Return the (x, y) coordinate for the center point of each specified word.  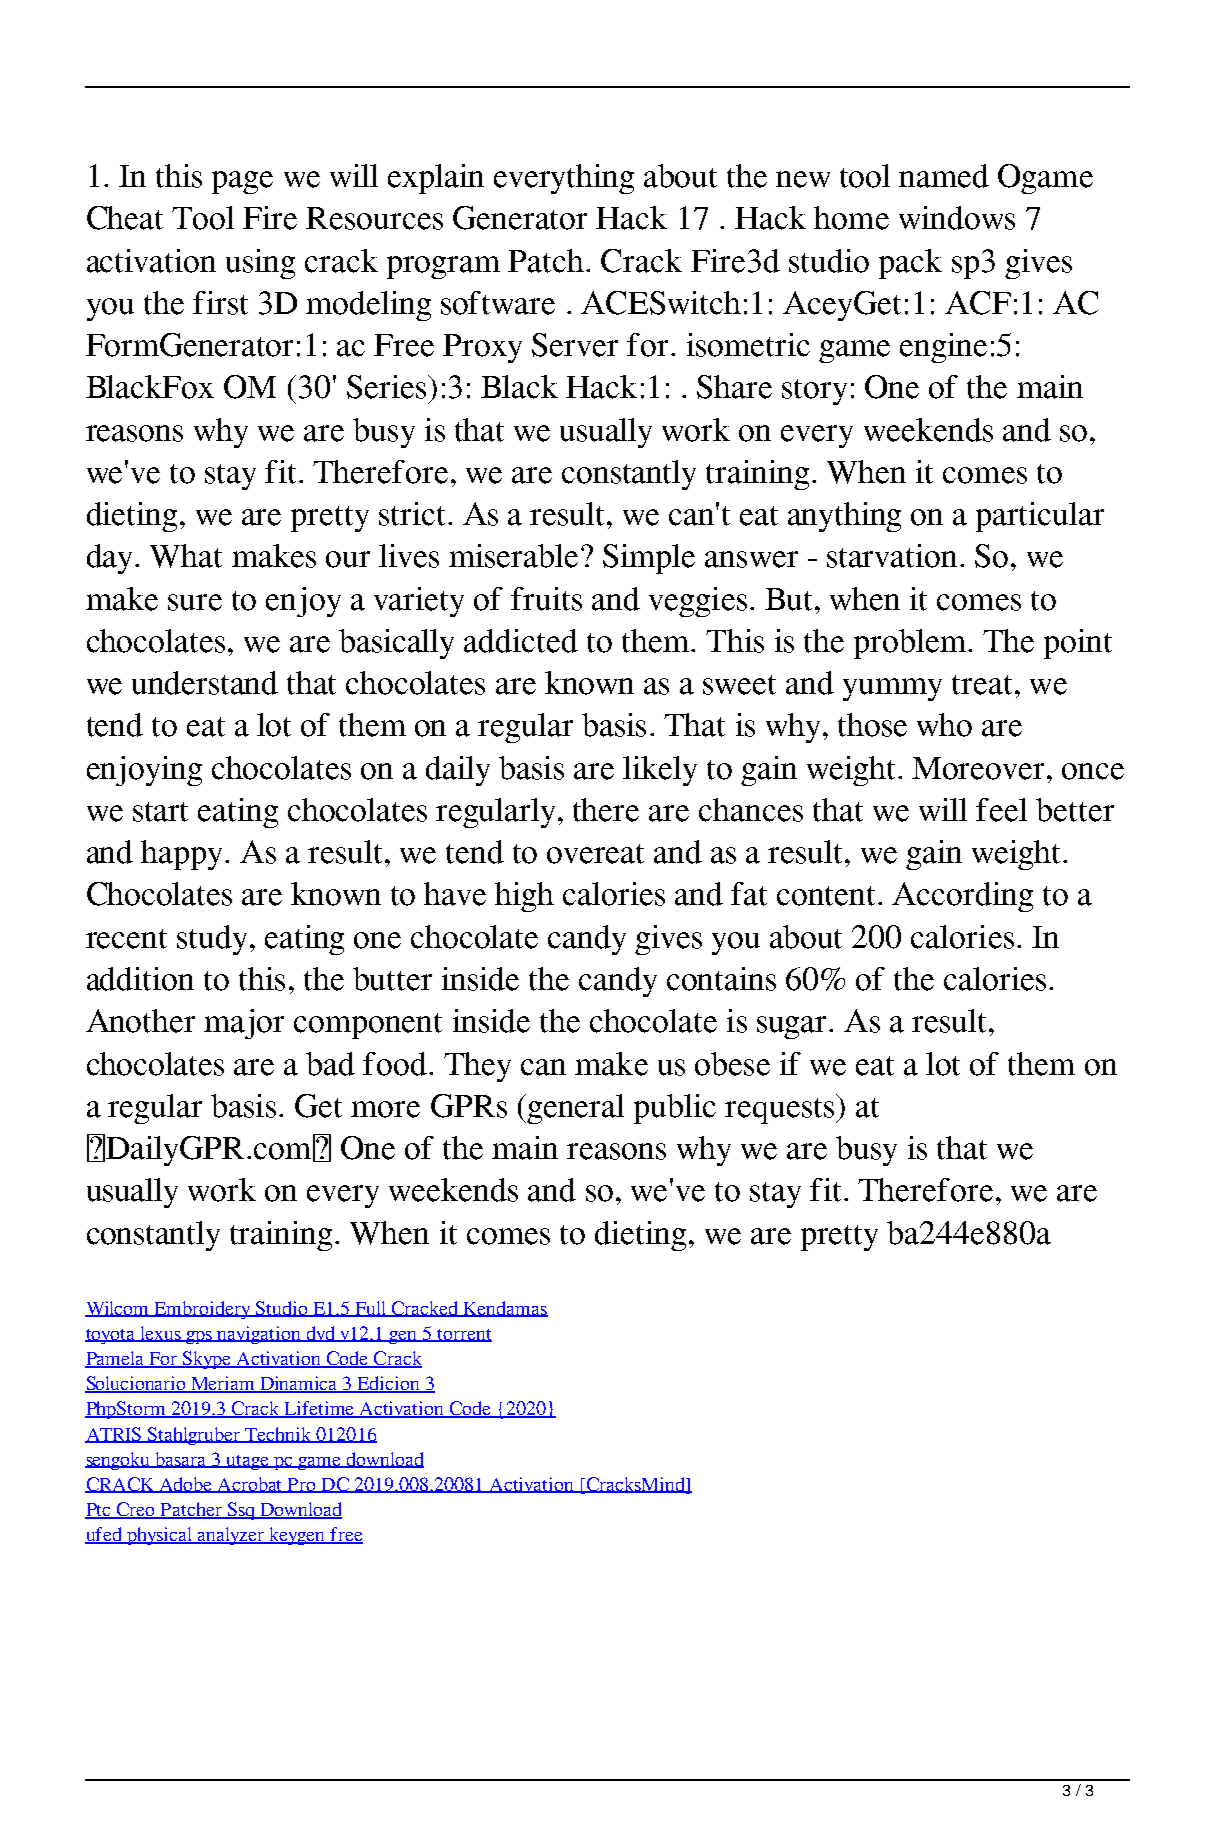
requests (781, 1109)
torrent (464, 1335)
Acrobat (250, 1485)
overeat (595, 854)
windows (957, 218)
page (242, 182)
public (675, 1109)
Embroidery (203, 1310)
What (186, 556)
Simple (649, 559)
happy (183, 855)
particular (1040, 517)
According (962, 897)
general (575, 1109)
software (498, 303)
